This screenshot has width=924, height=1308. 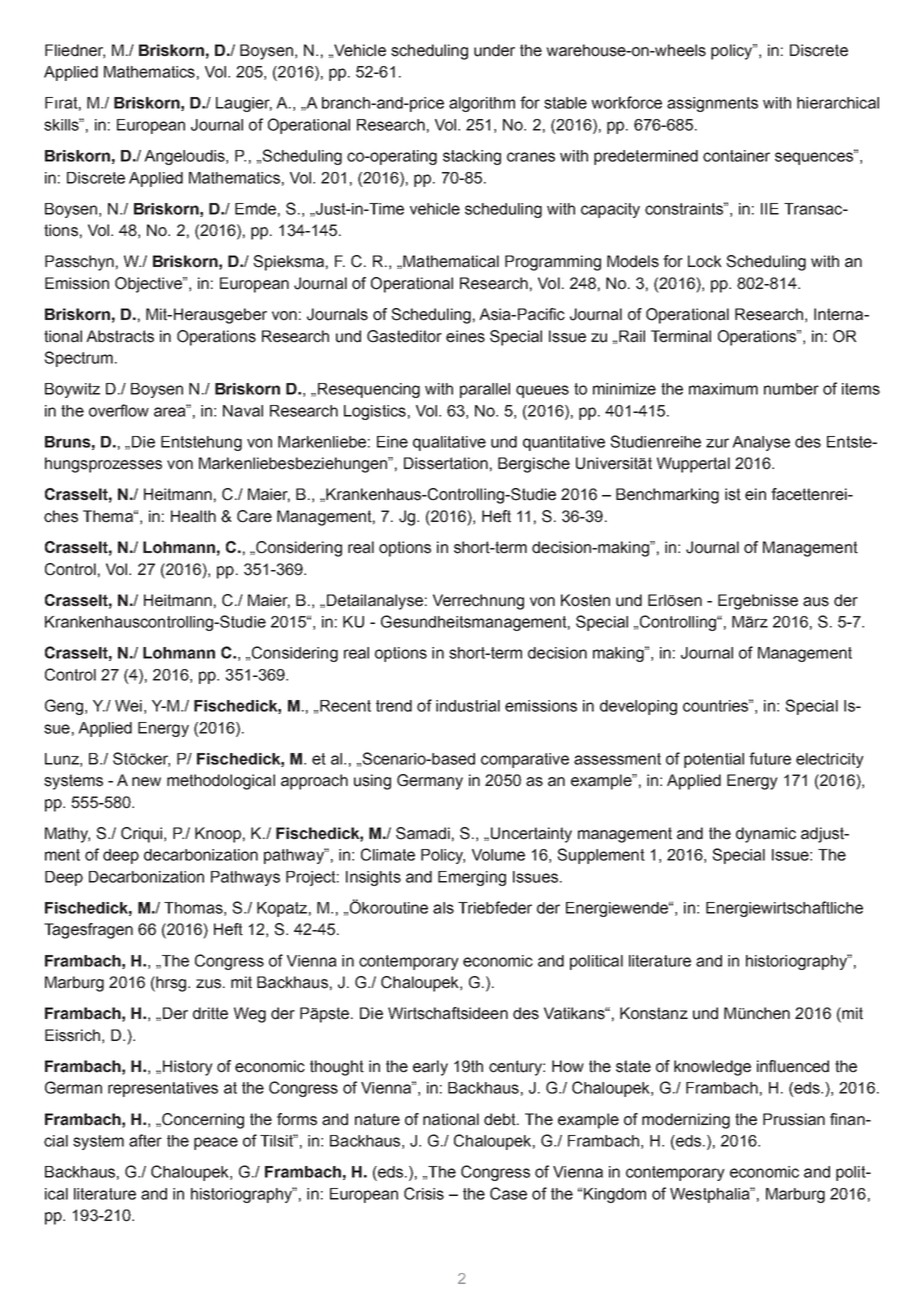 What do you see at coordinates (736, 156) in the screenshot?
I see `container` at bounding box center [736, 156].
